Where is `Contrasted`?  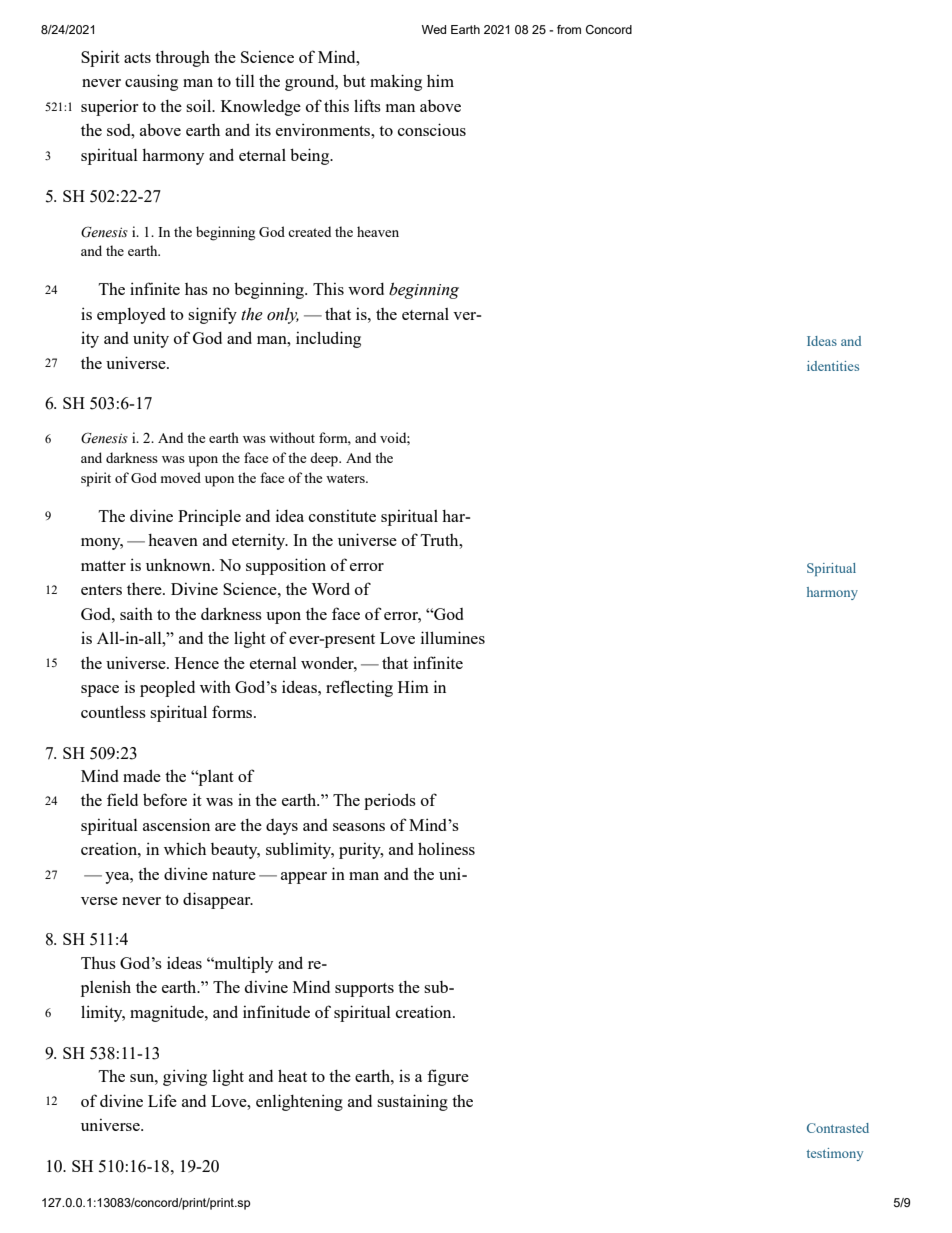 Contrasted is located at coordinates (838, 1128).
